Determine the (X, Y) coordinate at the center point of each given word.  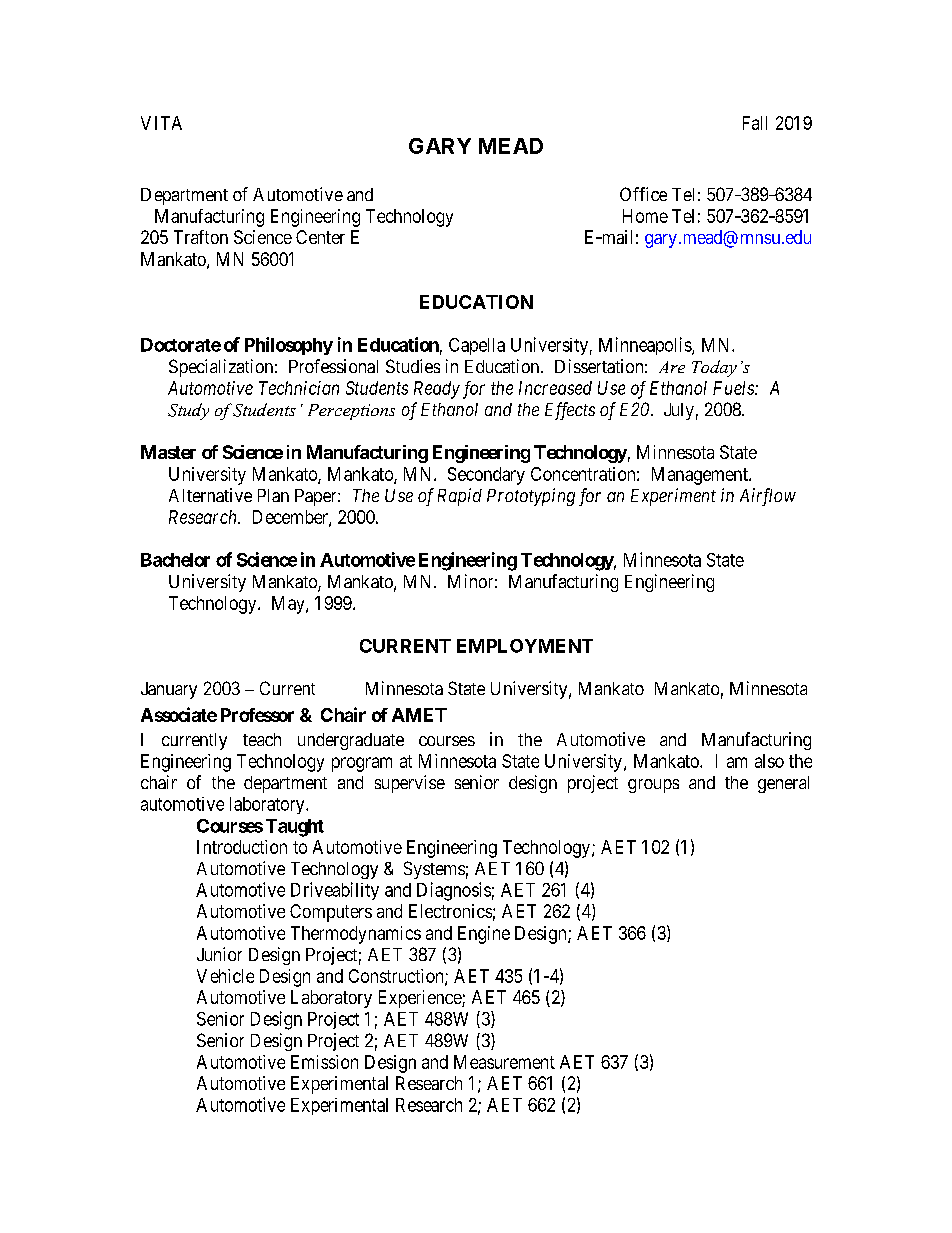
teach (262, 739)
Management (701, 476)
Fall (755, 123)
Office (643, 194)
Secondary (486, 476)
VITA (161, 123)
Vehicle (225, 976)
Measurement (504, 1062)
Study (188, 411)
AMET (419, 715)
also (769, 761)
